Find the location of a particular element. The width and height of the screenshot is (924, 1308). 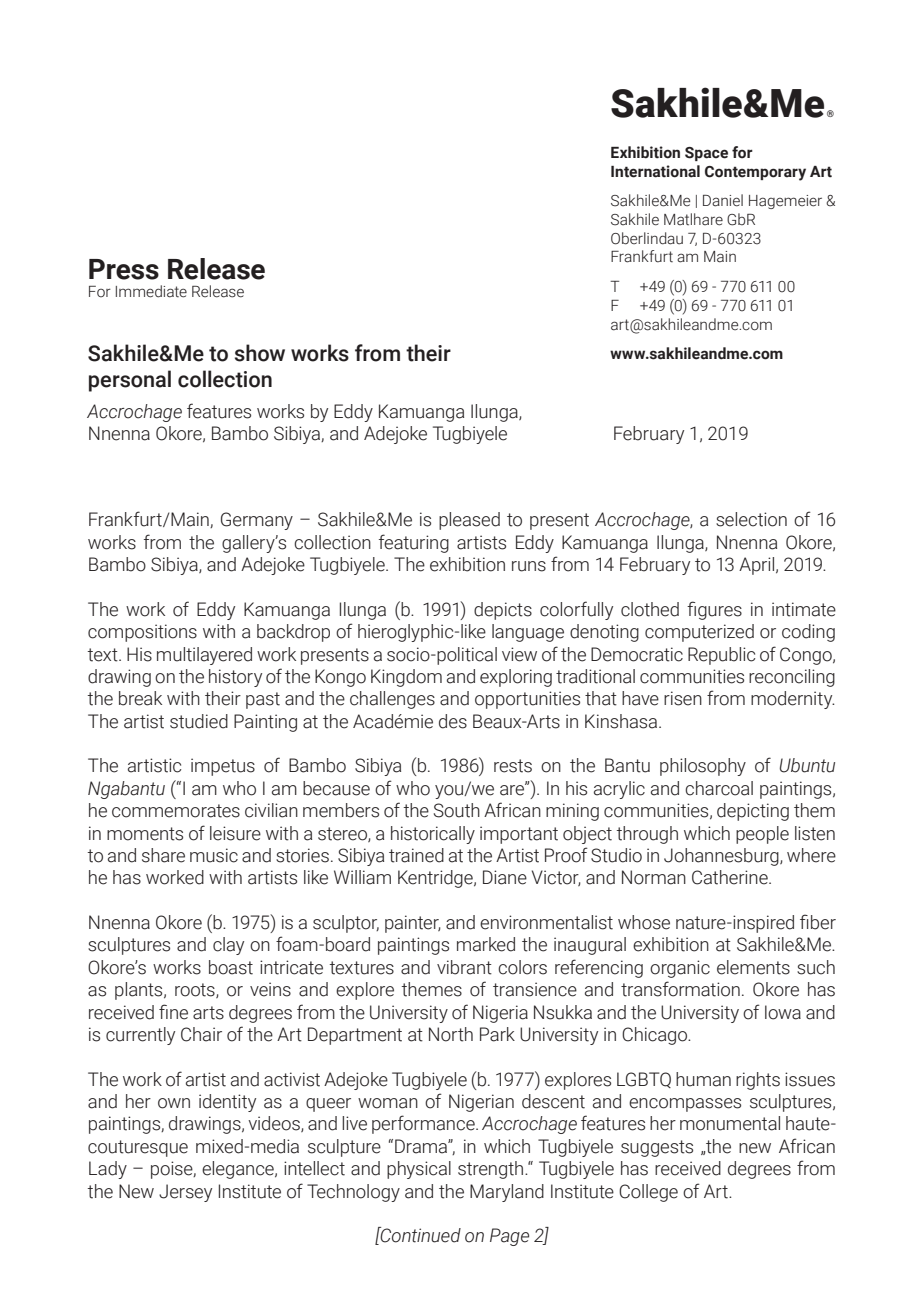

Press is located at coordinates (124, 269).
